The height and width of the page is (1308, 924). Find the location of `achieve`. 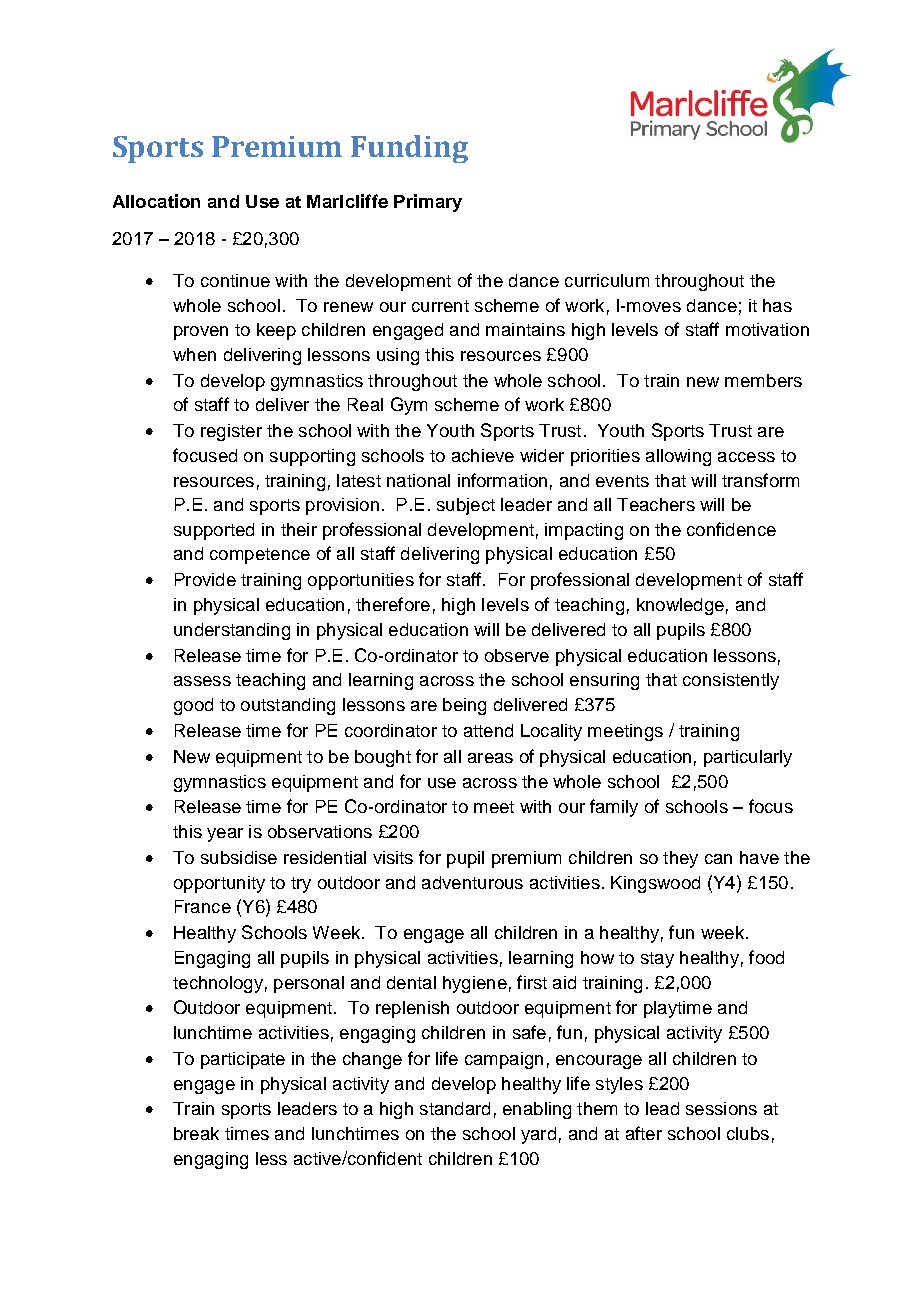

achieve is located at coordinates (483, 455).
